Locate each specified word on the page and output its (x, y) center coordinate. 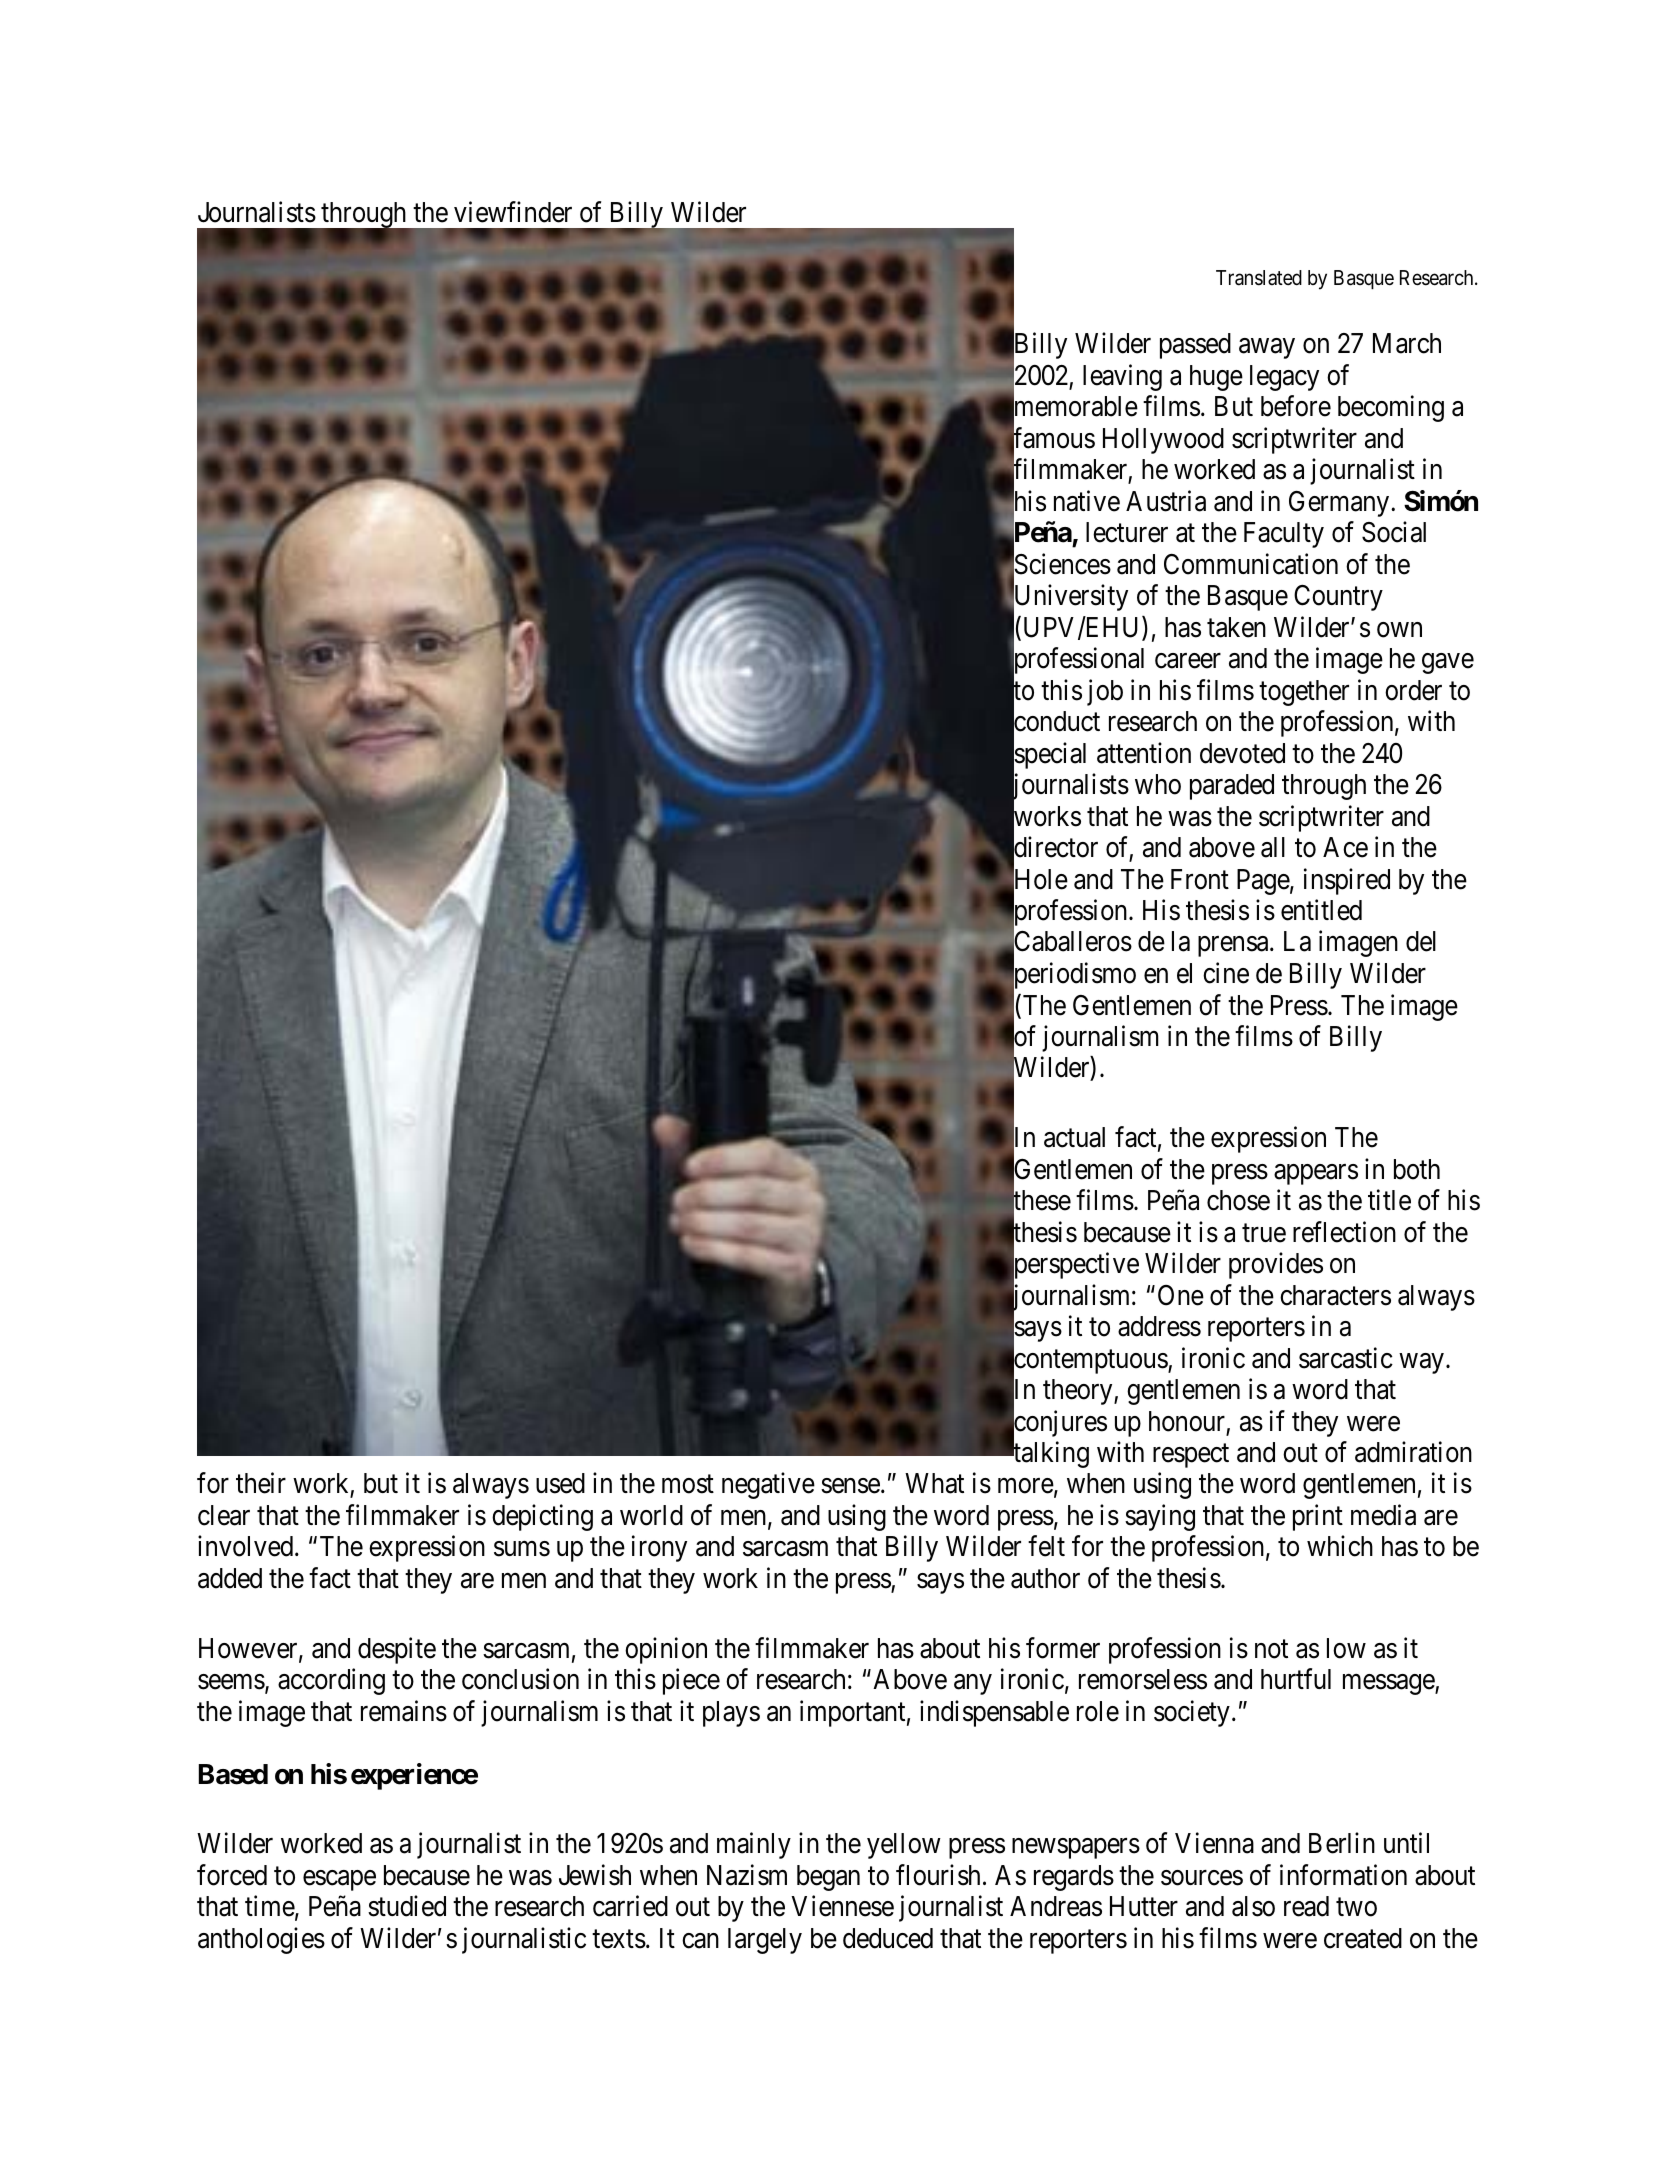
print (1318, 1517)
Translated (1259, 278)
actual (1074, 1137)
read (1306, 1906)
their (261, 1483)
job (1105, 692)
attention (1144, 753)
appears (1316, 1174)
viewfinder (513, 212)
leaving (1122, 377)
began (828, 1878)
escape (339, 1880)
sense (850, 1486)
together (1304, 693)
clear (224, 1515)
